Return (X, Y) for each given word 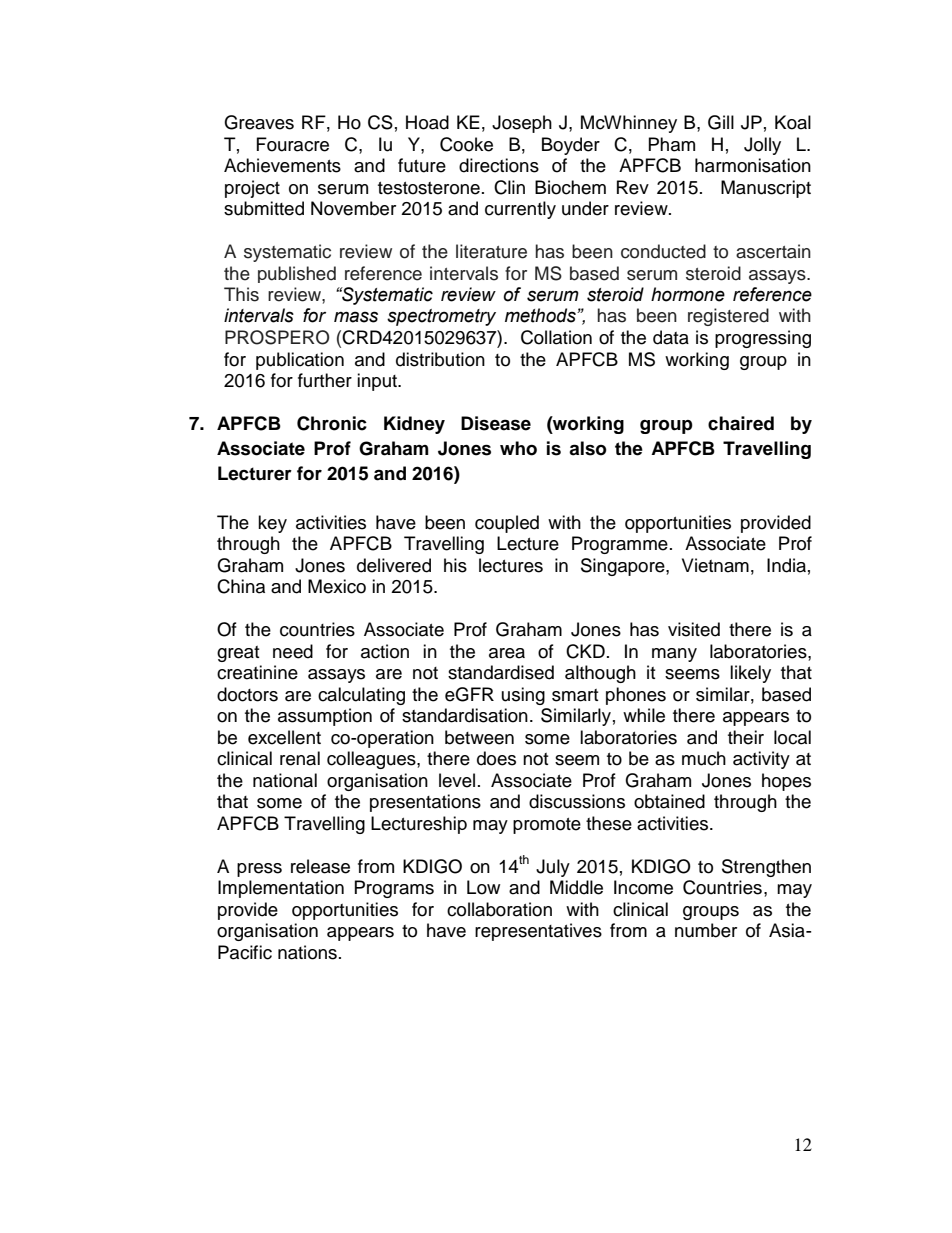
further (325, 380)
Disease (496, 423)
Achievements (282, 165)
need (293, 651)
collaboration (499, 909)
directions (499, 165)
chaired (741, 423)
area (507, 653)
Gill (721, 122)
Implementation (281, 889)
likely (750, 674)
